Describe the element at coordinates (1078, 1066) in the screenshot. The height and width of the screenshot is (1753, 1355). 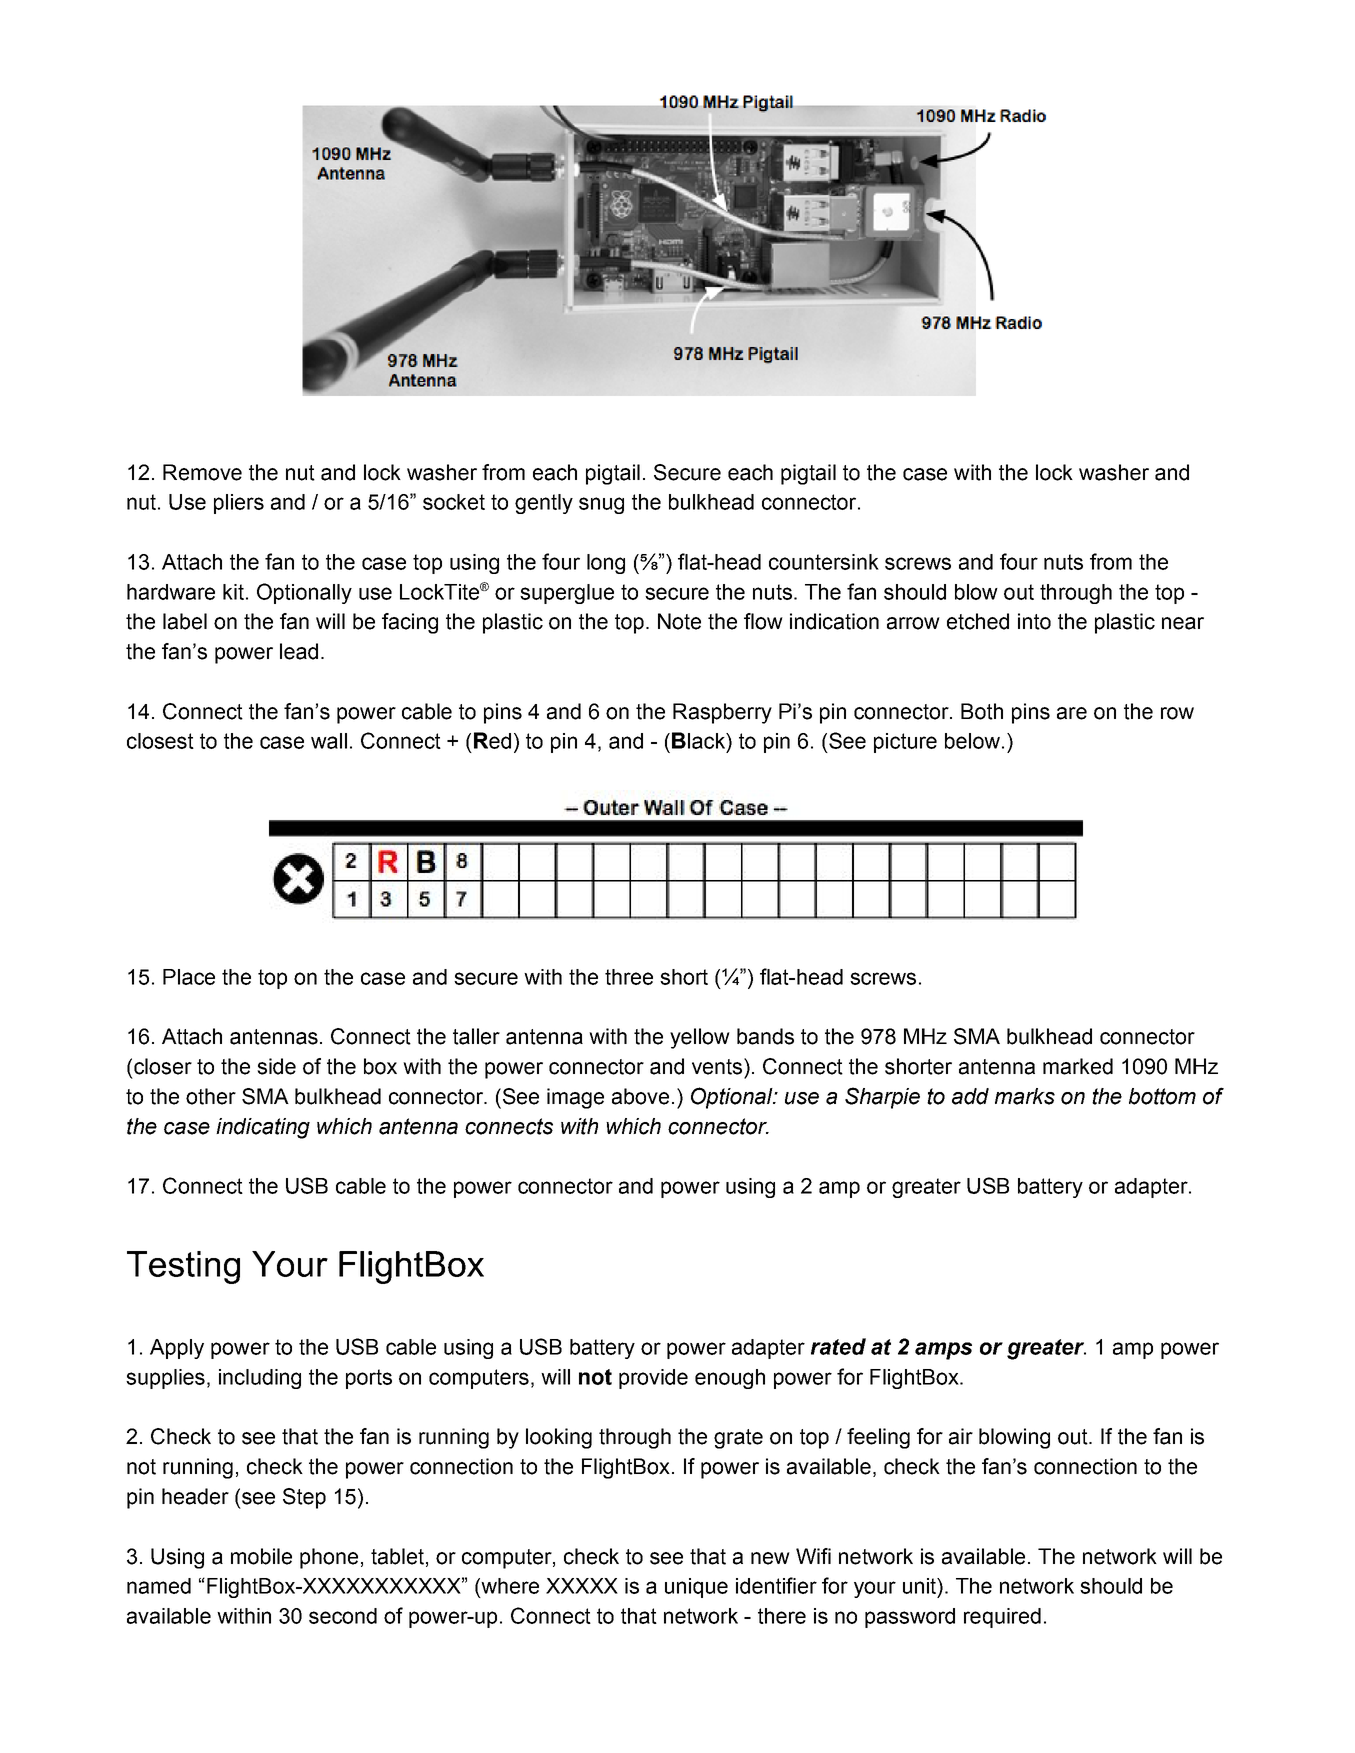
I see `marked` at that location.
